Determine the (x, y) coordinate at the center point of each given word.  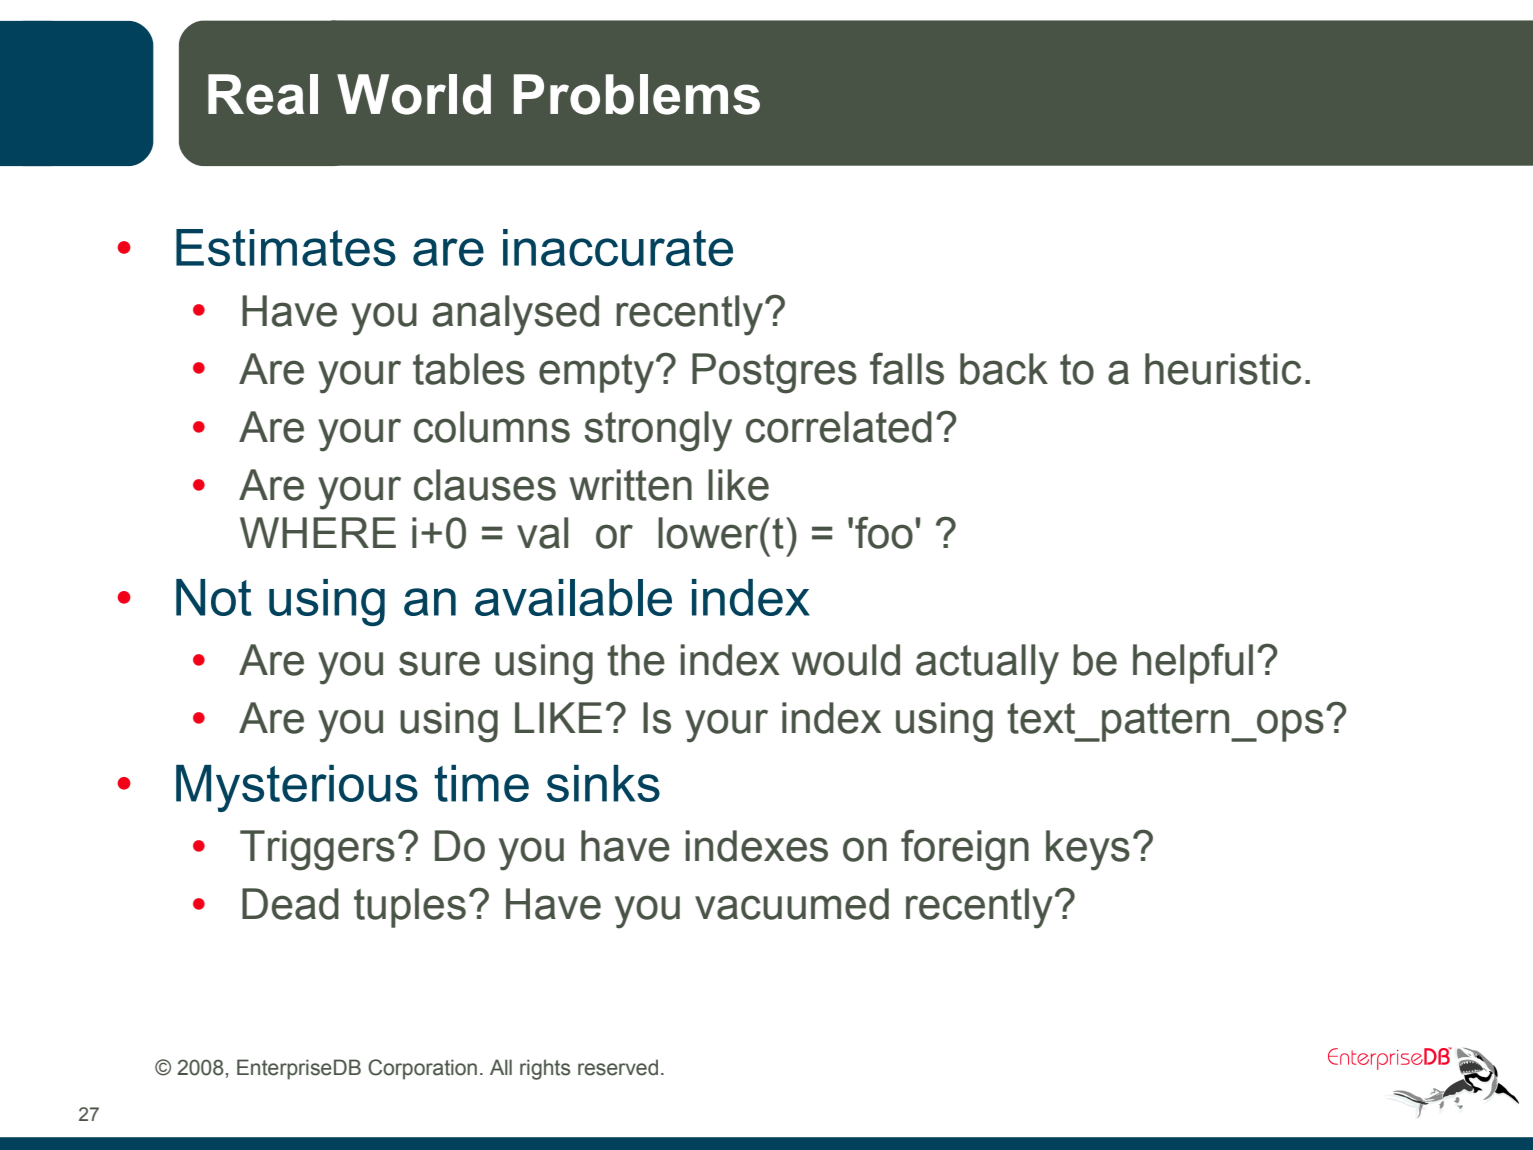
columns (492, 427)
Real (263, 94)
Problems (637, 94)
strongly (658, 431)
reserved (618, 1067)
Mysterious (297, 788)
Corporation (422, 1069)
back (1004, 369)
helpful (1193, 663)
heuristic (1223, 369)
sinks (603, 783)
